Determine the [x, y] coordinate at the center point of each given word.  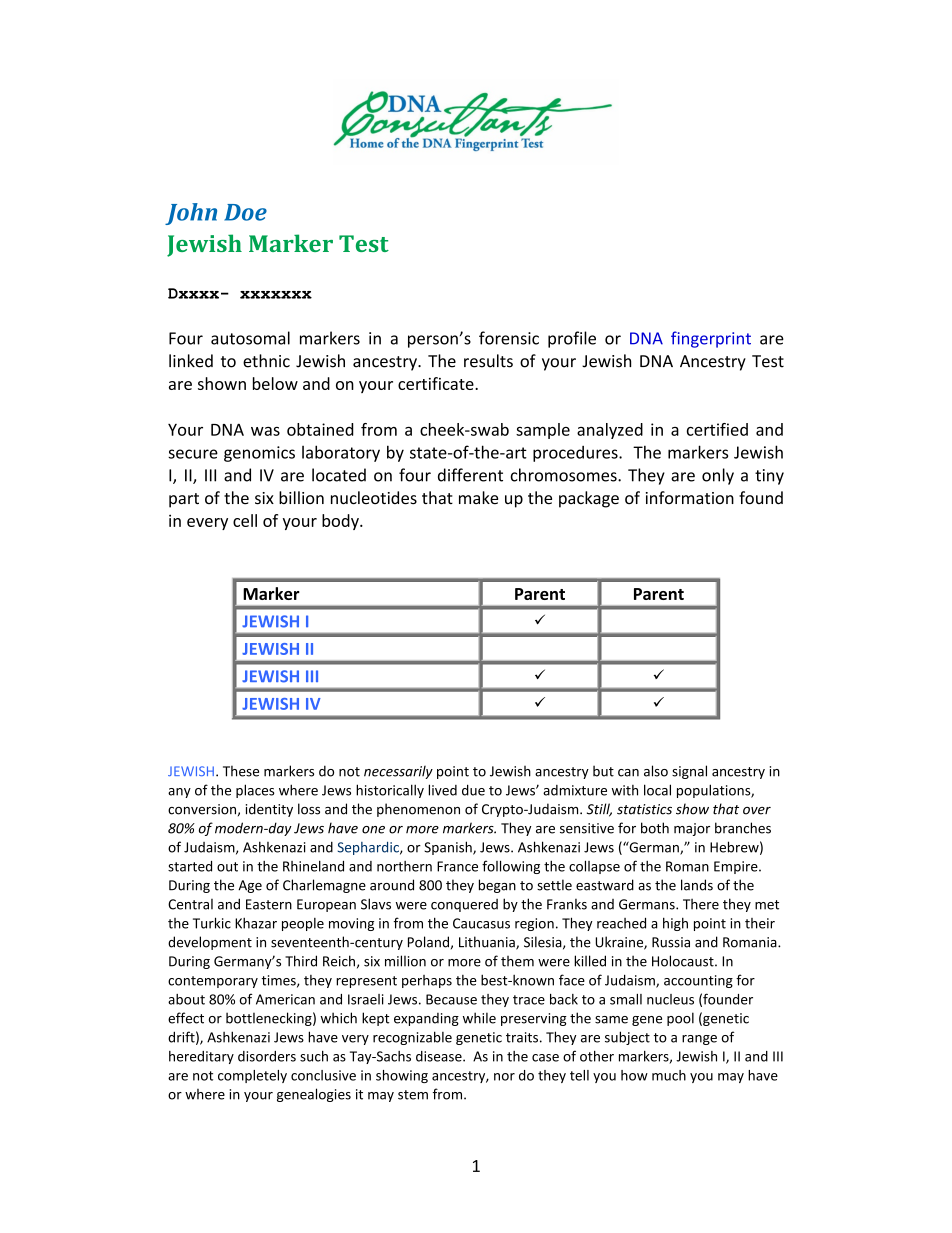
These [241, 771]
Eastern [269, 904]
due [473, 790]
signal [689, 772]
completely [252, 1076]
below [275, 383]
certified [717, 429]
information [690, 498]
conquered [464, 905]
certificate [437, 383]
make [478, 498]
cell [245, 520]
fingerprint [711, 339]
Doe [245, 212]
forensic [509, 338]
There [701, 904]
